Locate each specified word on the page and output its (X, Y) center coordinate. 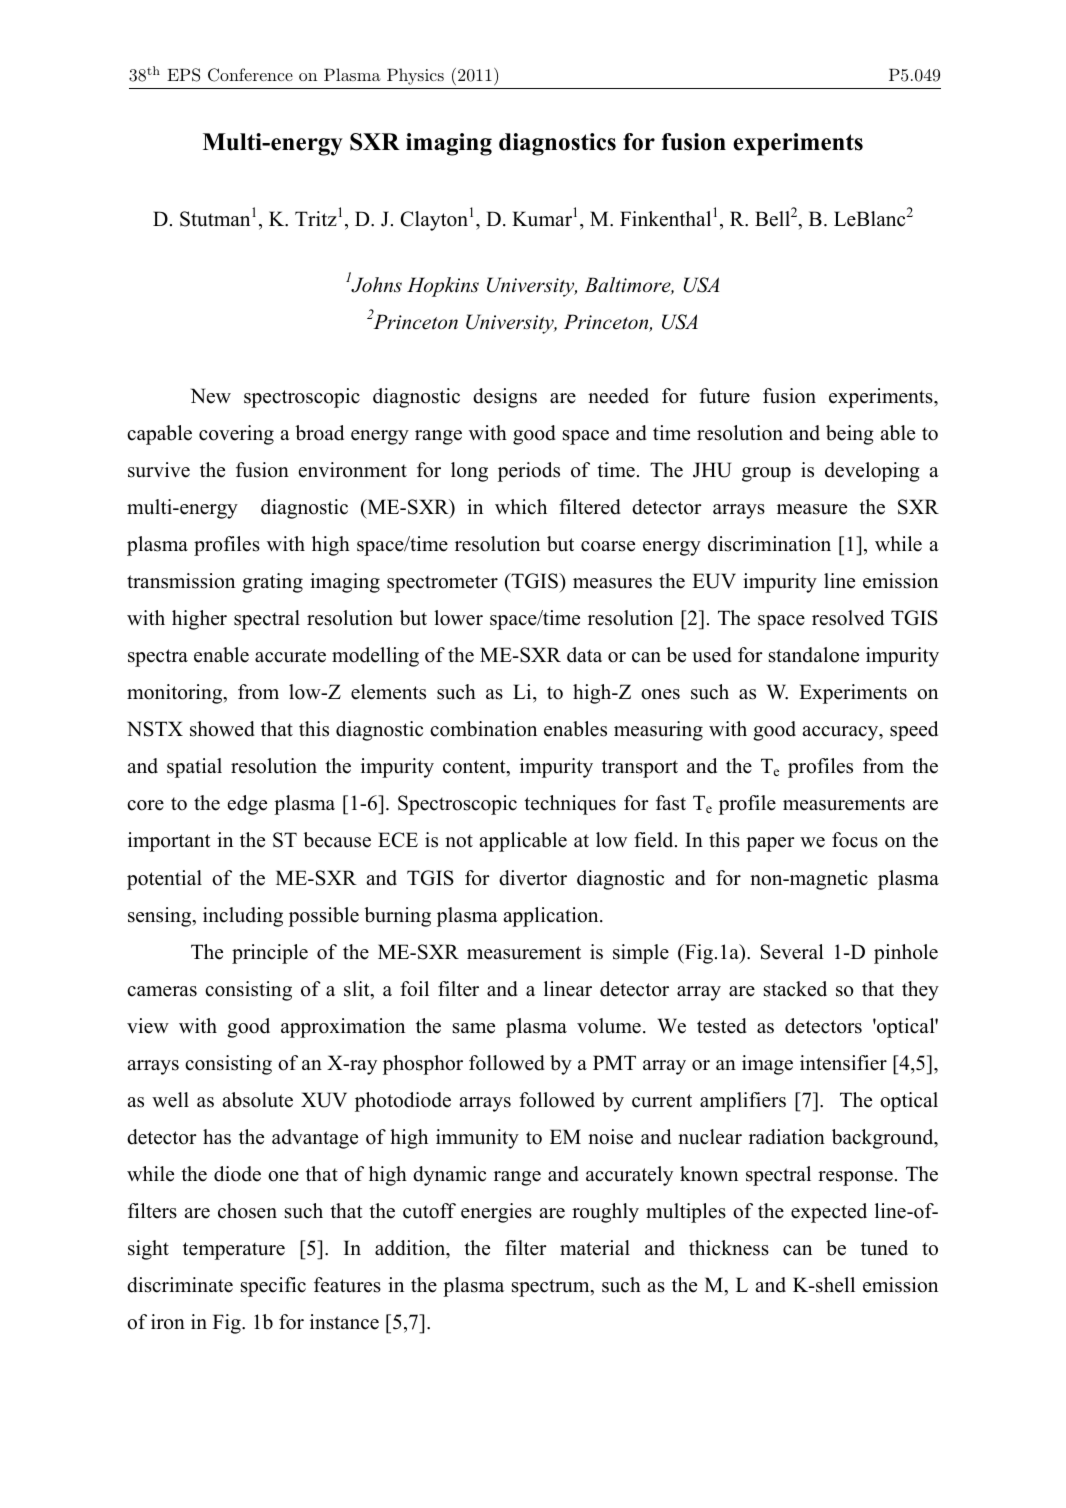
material (595, 1248)
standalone (814, 655)
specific (273, 1287)
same (474, 1028)
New (211, 396)
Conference (250, 75)
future (724, 396)
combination (483, 729)
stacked (795, 989)
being (850, 435)
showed (222, 729)
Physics (415, 76)
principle (270, 954)
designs (505, 398)
